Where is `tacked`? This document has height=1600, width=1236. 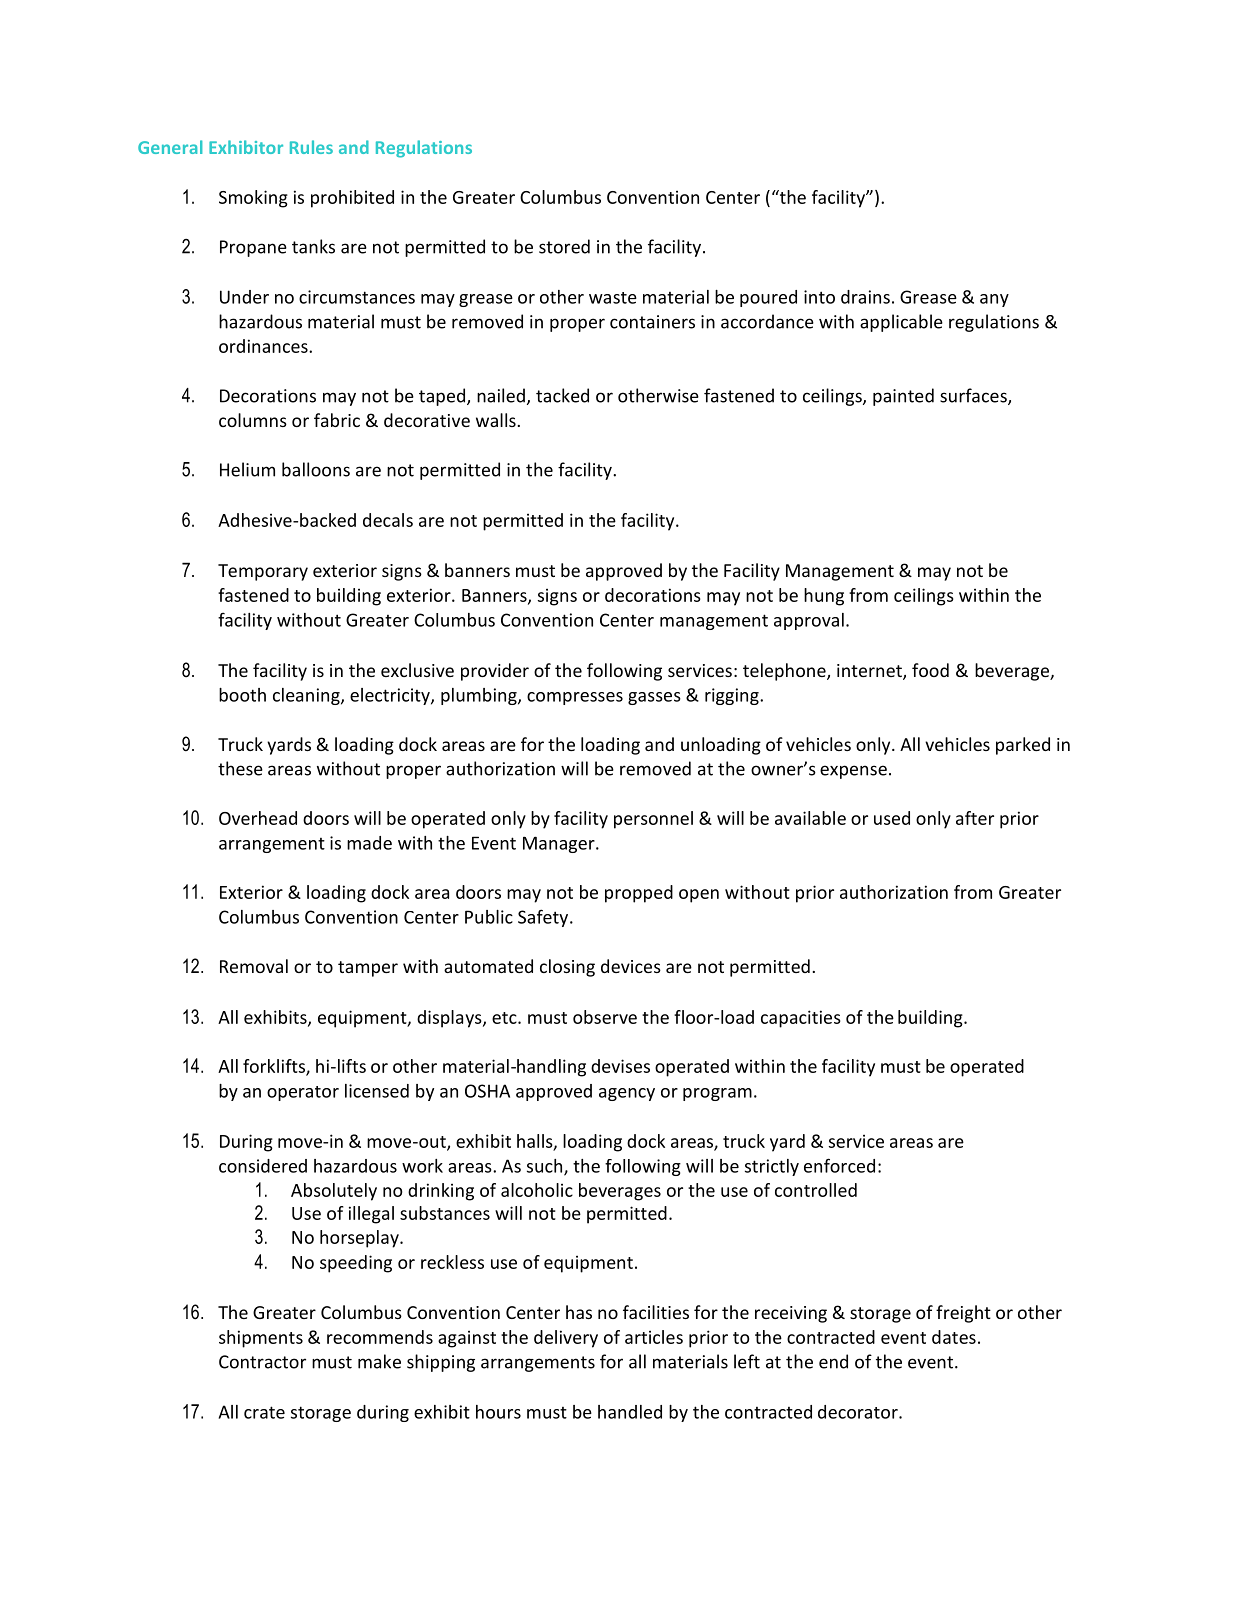
tacked is located at coordinates (562, 395).
